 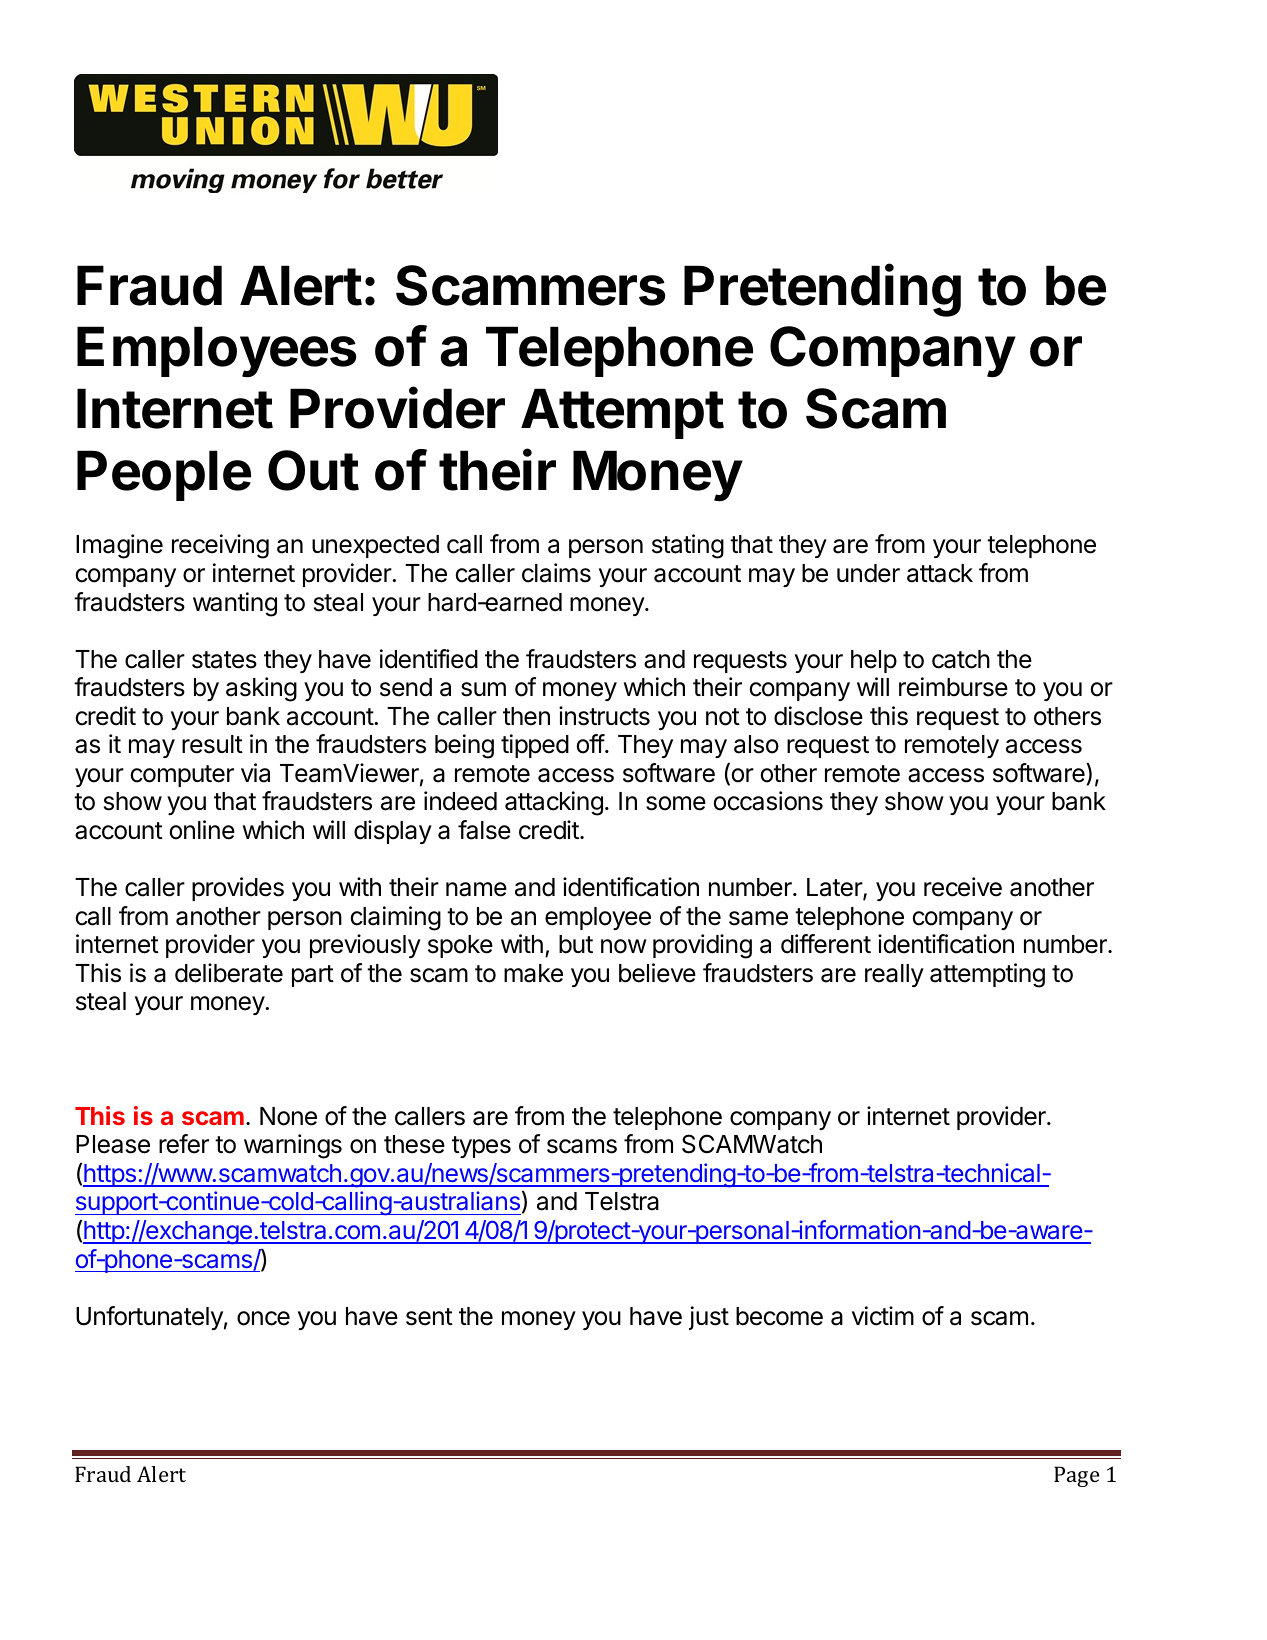 What do you see at coordinates (868, 573) in the screenshot?
I see `under` at bounding box center [868, 573].
